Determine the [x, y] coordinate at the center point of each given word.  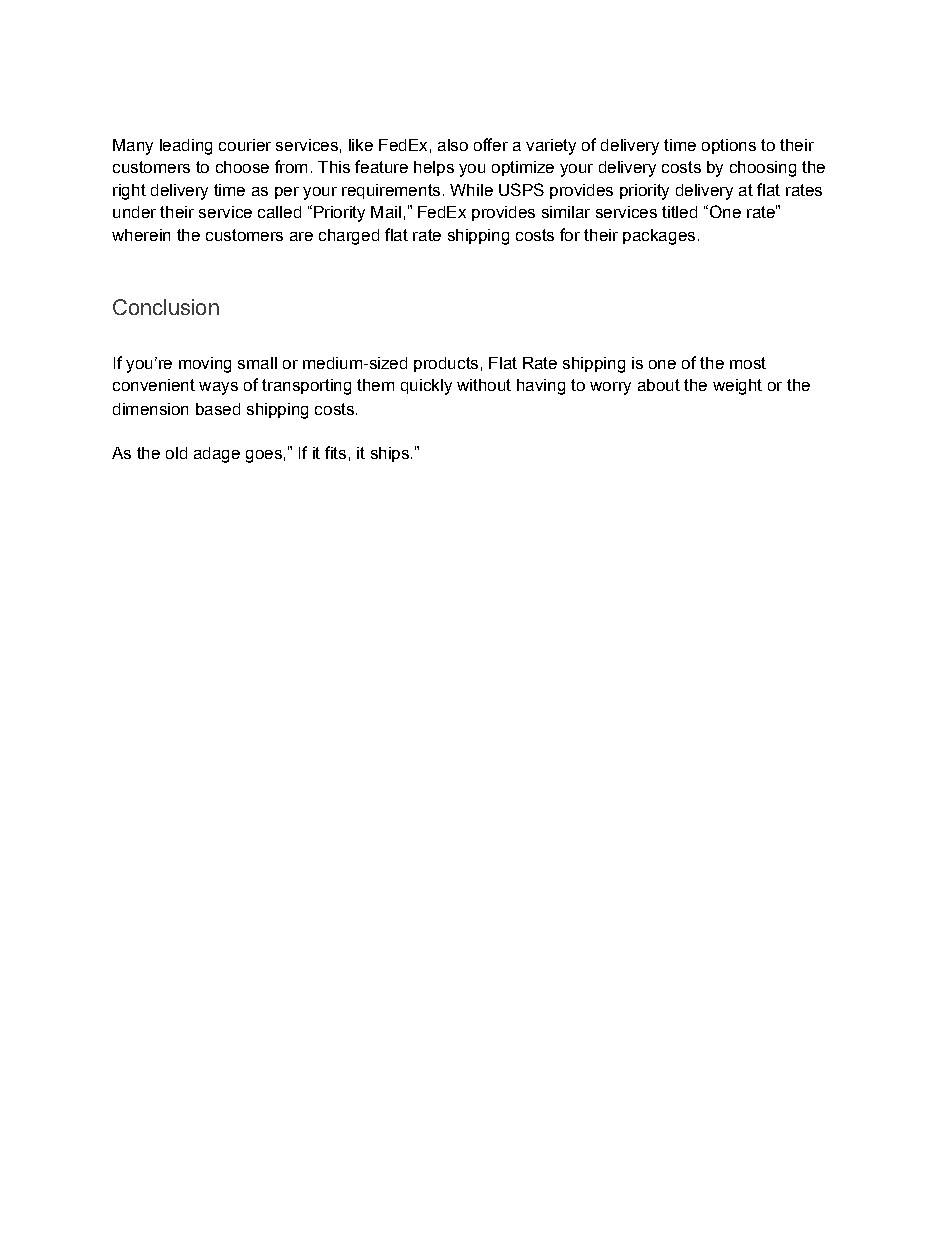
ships [390, 454]
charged [349, 237]
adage [217, 455]
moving [205, 365]
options [729, 146]
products [446, 364]
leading [186, 147]
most [748, 363]
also [453, 145]
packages [659, 237]
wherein [141, 235]
